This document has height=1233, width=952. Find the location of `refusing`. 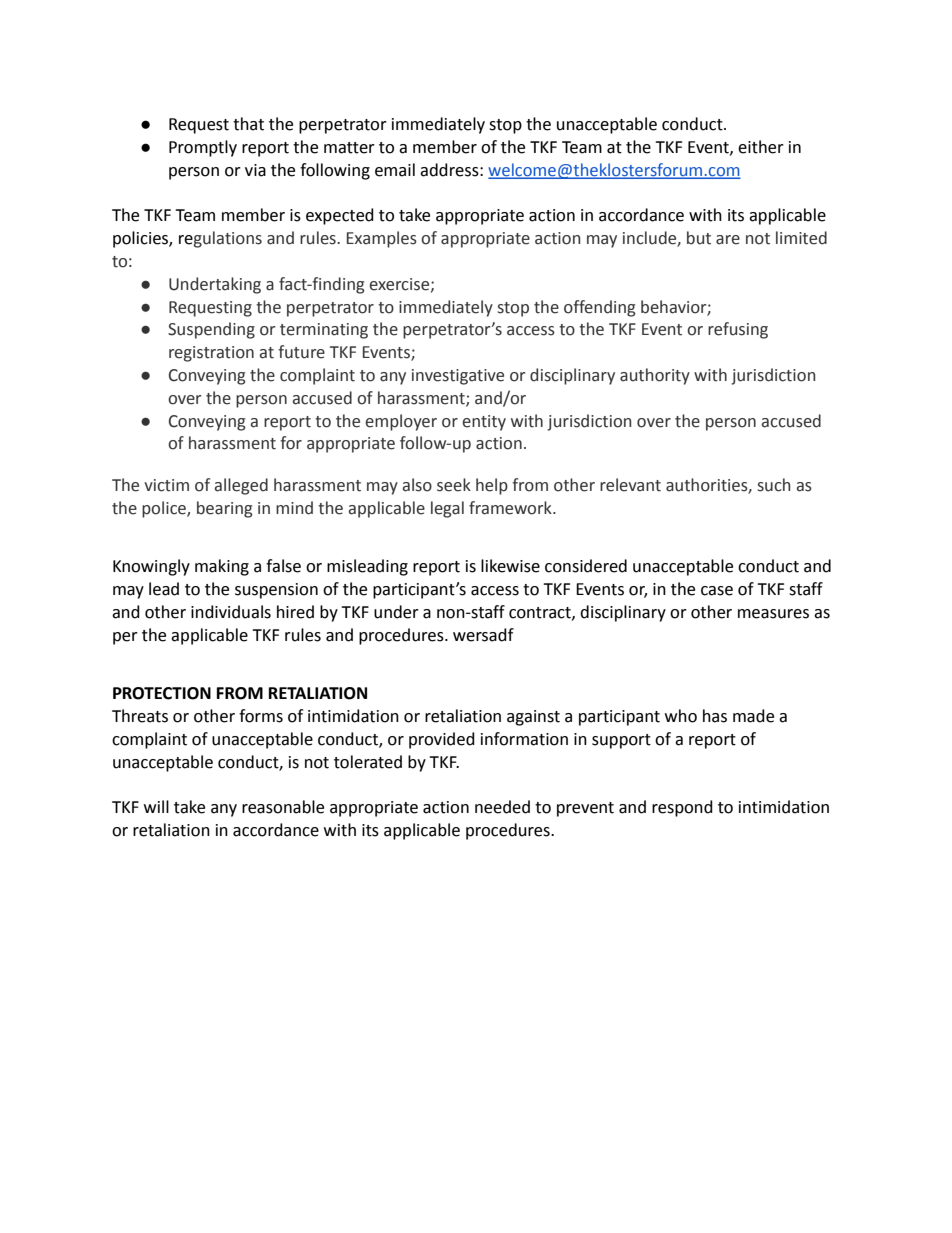

refusing is located at coordinates (738, 330).
